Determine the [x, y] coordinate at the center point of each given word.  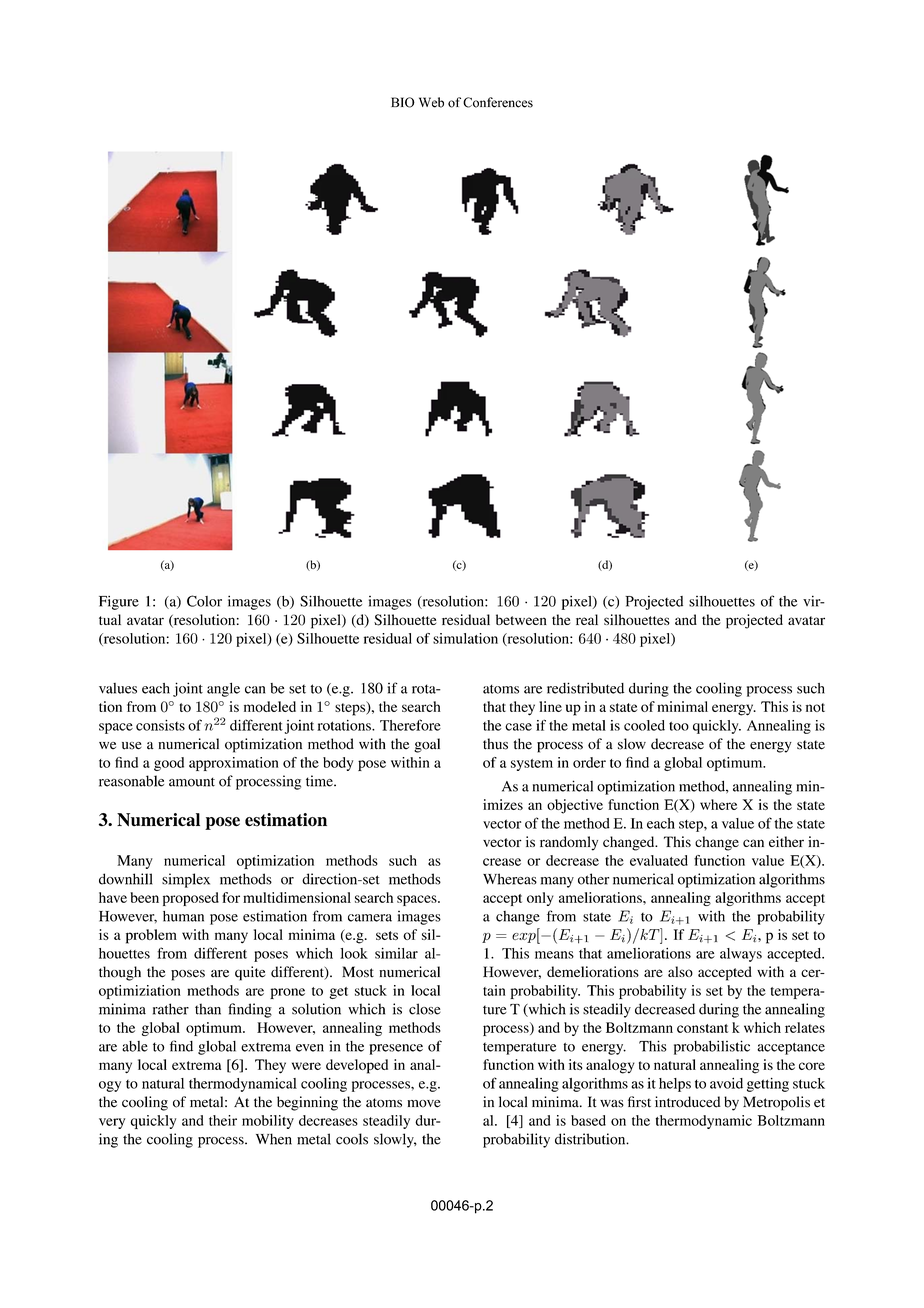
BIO [403, 102]
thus [495, 744]
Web [431, 102]
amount [192, 782]
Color [204, 601]
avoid [726, 1083]
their [223, 1120]
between [521, 619]
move [424, 1104]
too [679, 726]
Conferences [498, 102]
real [587, 619]
